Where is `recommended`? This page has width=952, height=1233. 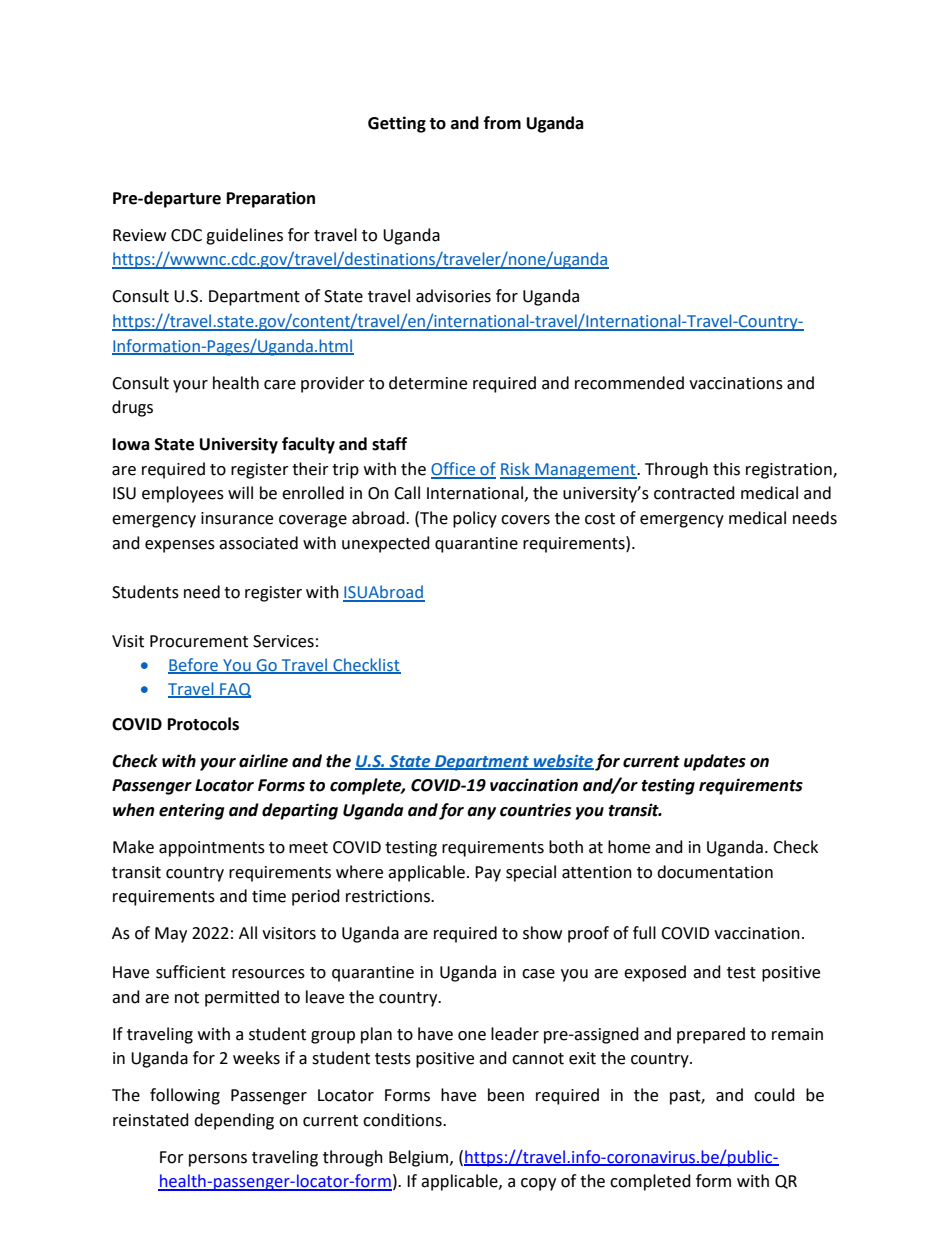
recommended is located at coordinates (629, 383).
